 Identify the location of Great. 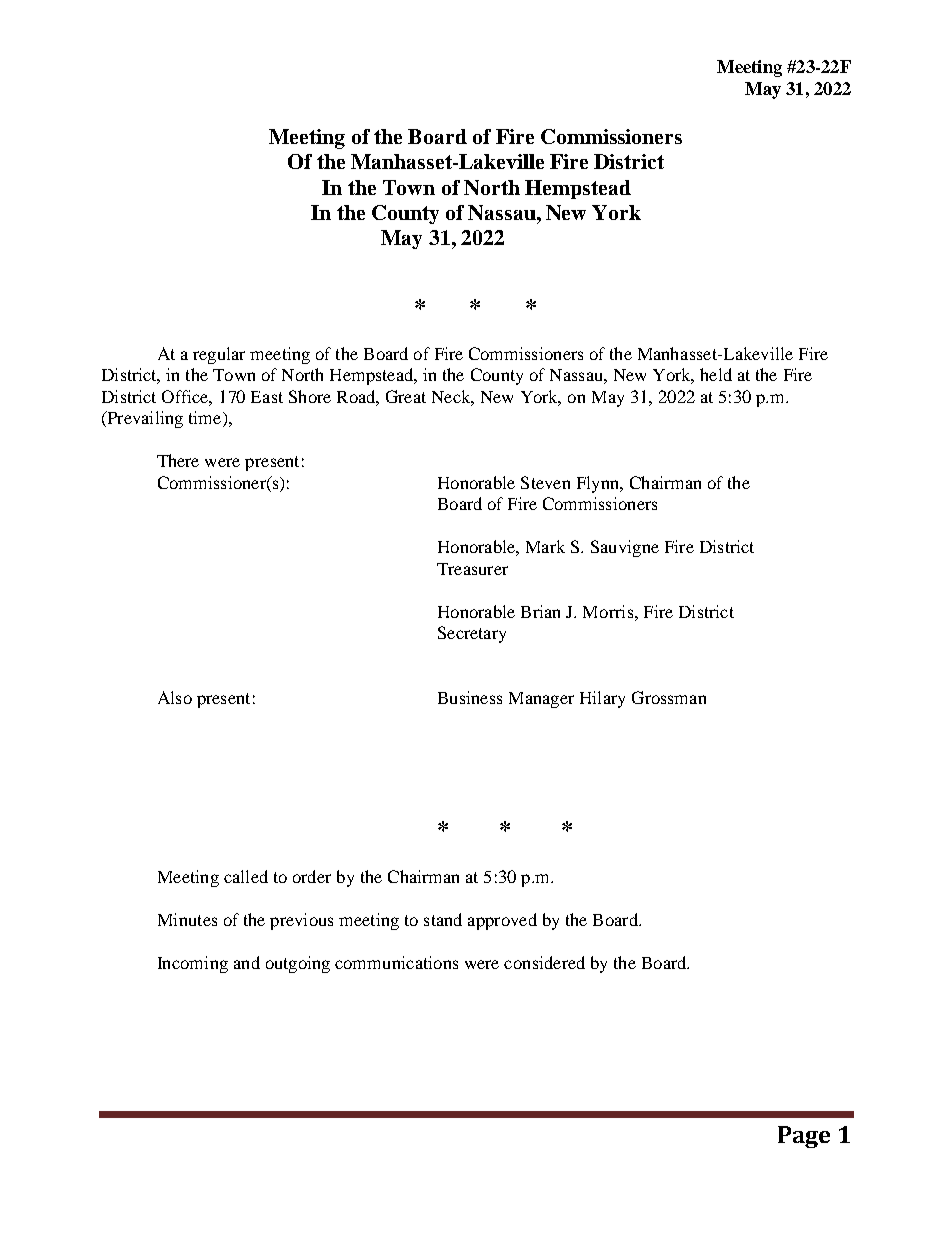
(406, 396).
